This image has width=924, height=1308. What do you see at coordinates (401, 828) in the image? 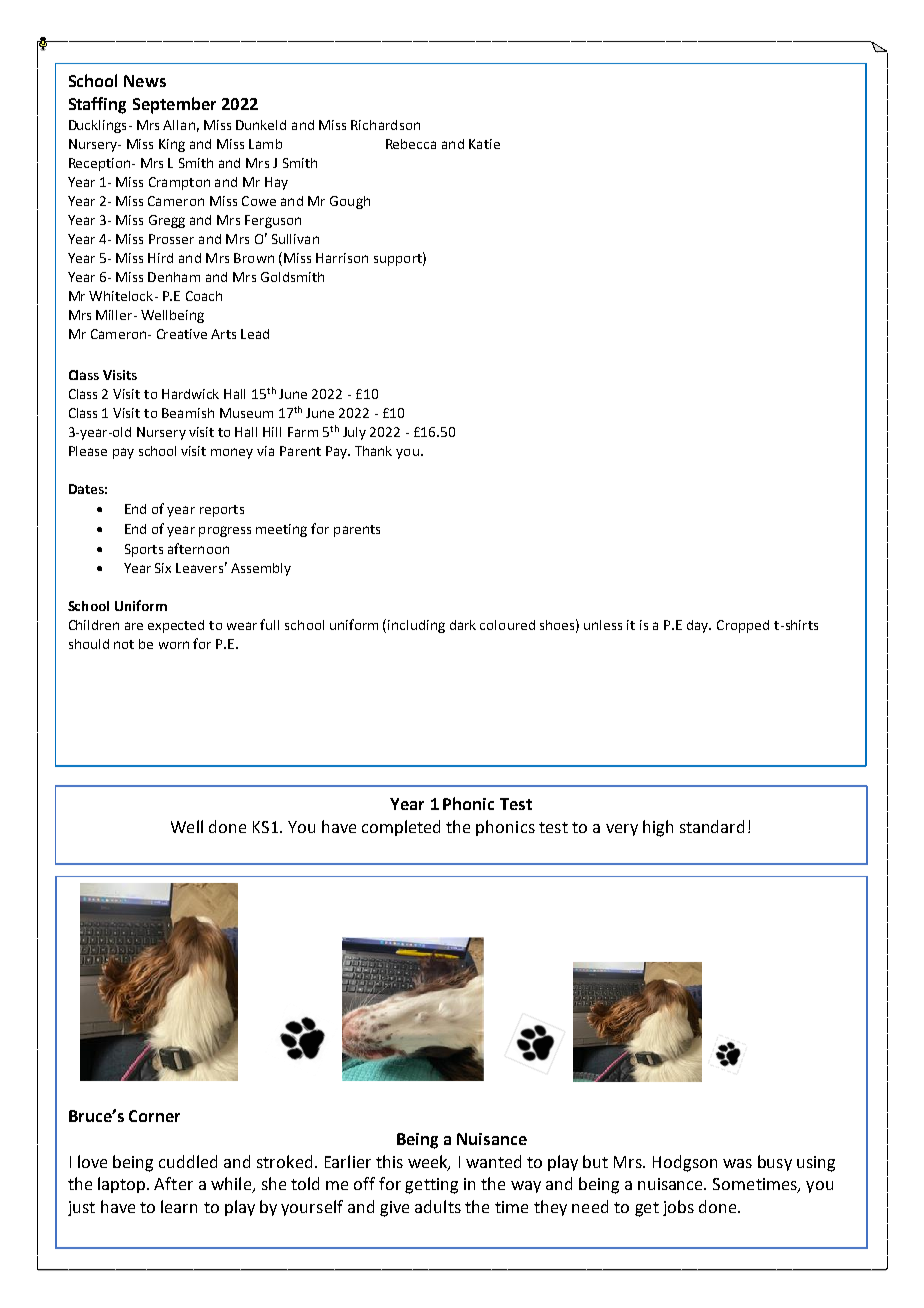
I see `completed` at bounding box center [401, 828].
